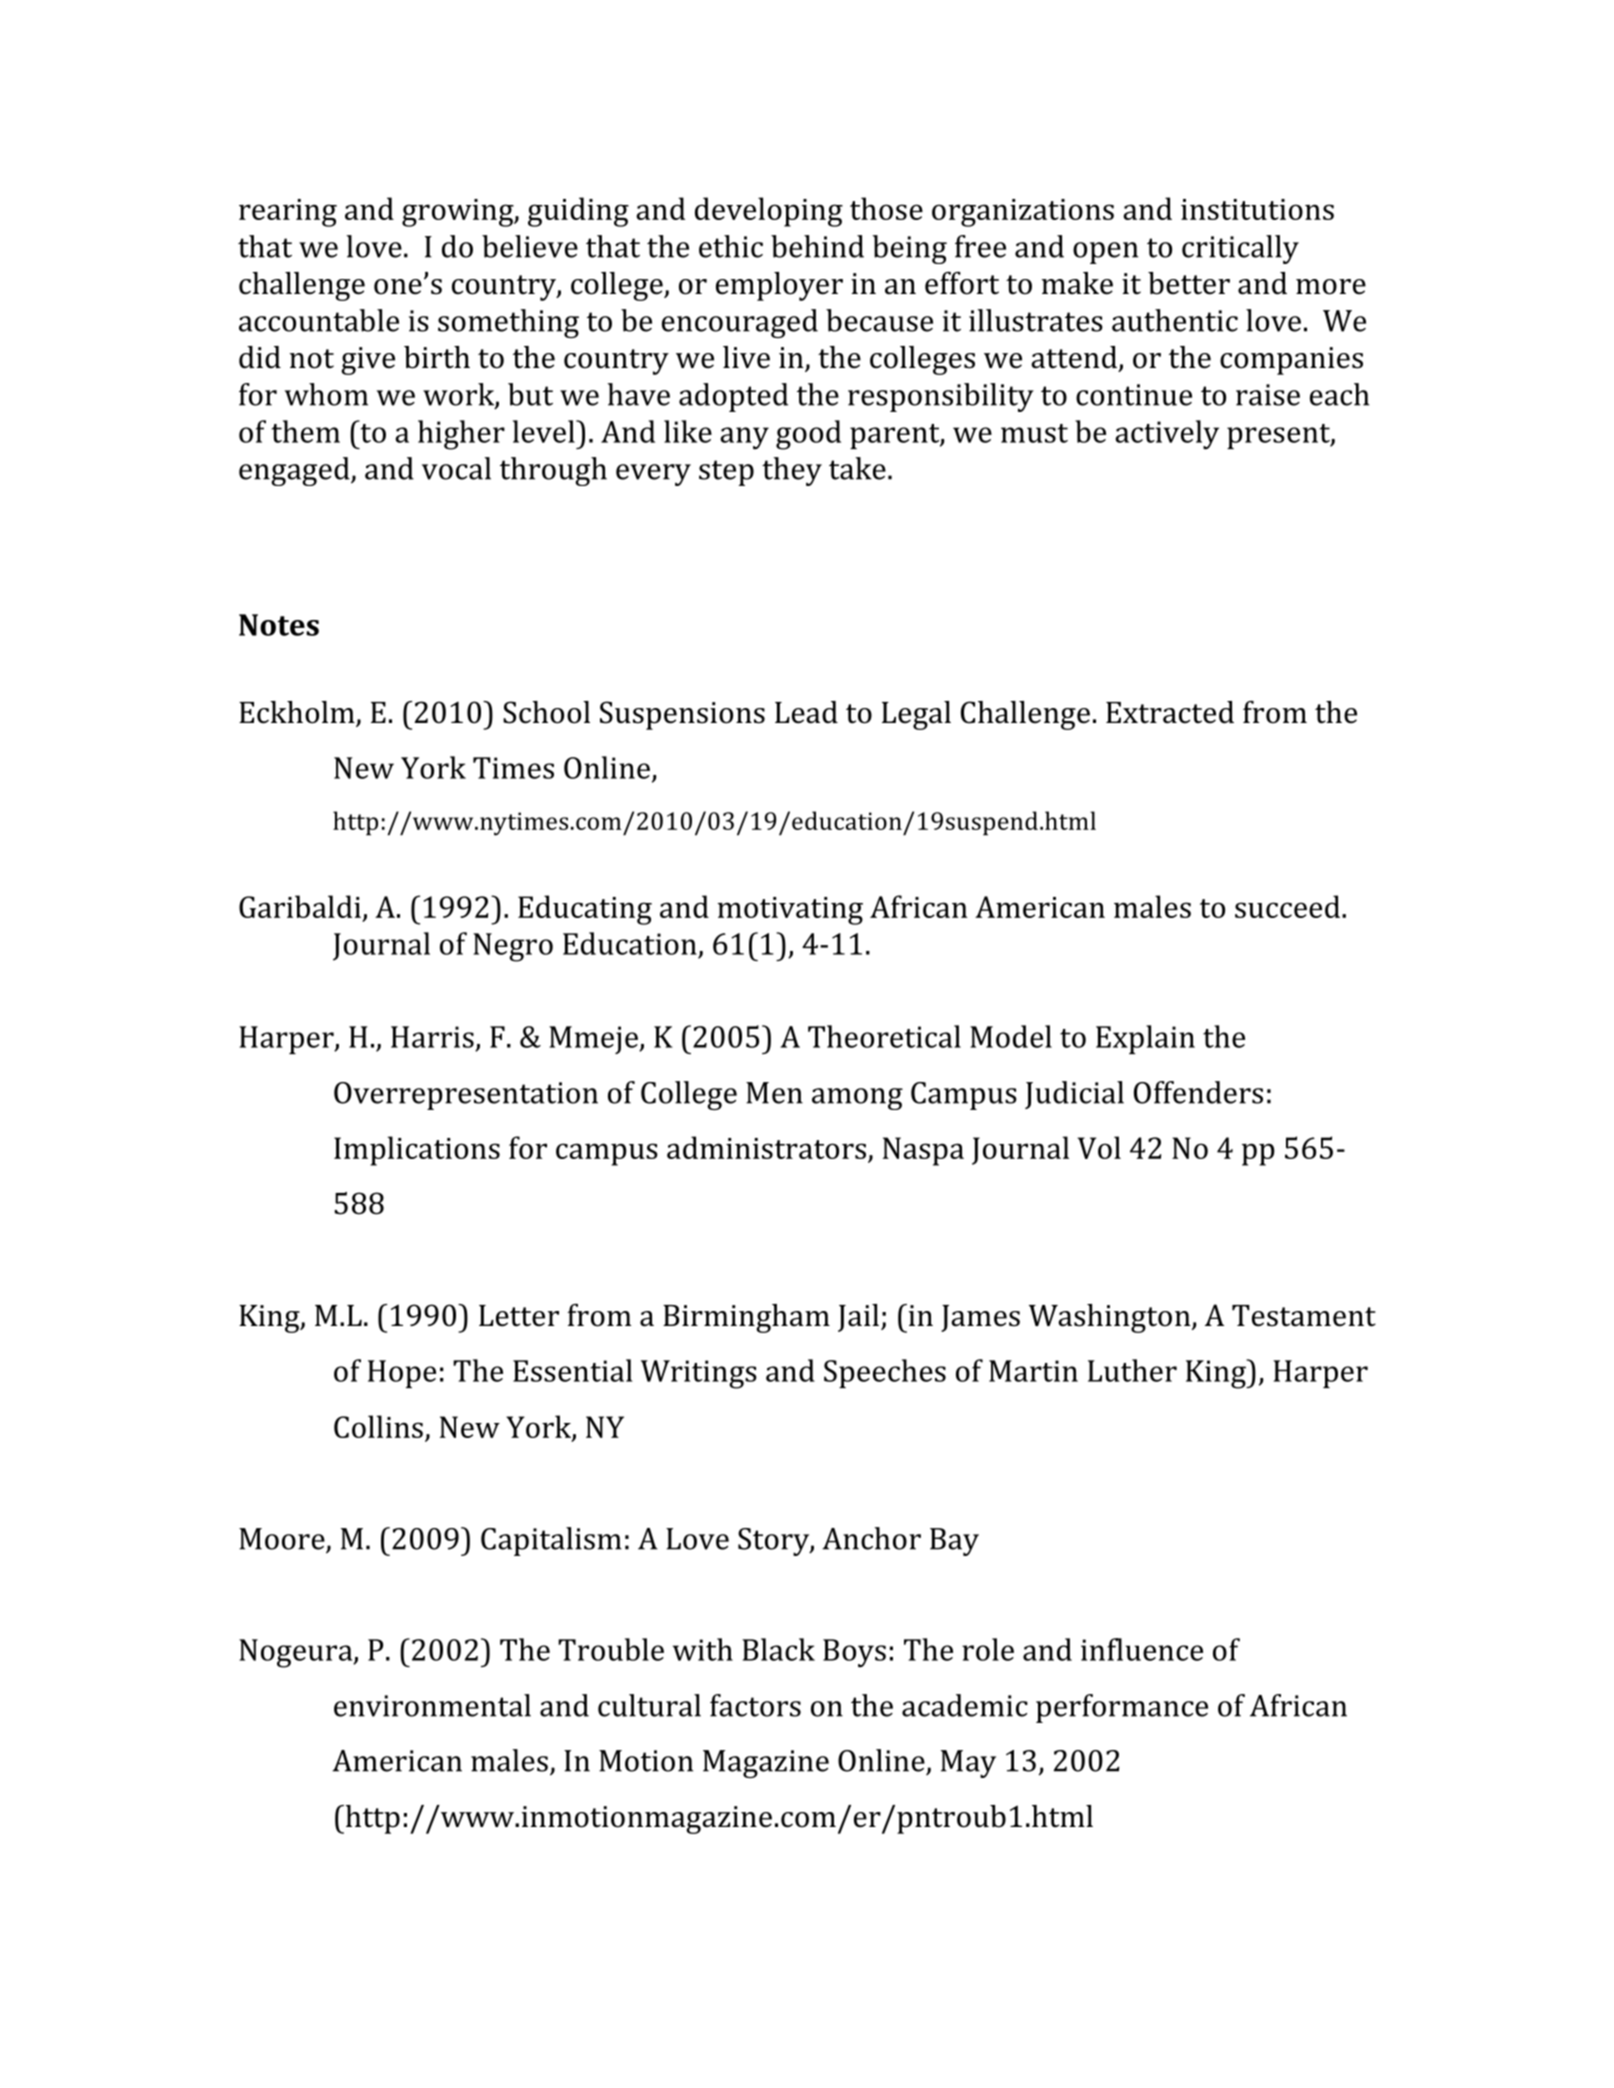  I want to click on behind, so click(817, 246).
